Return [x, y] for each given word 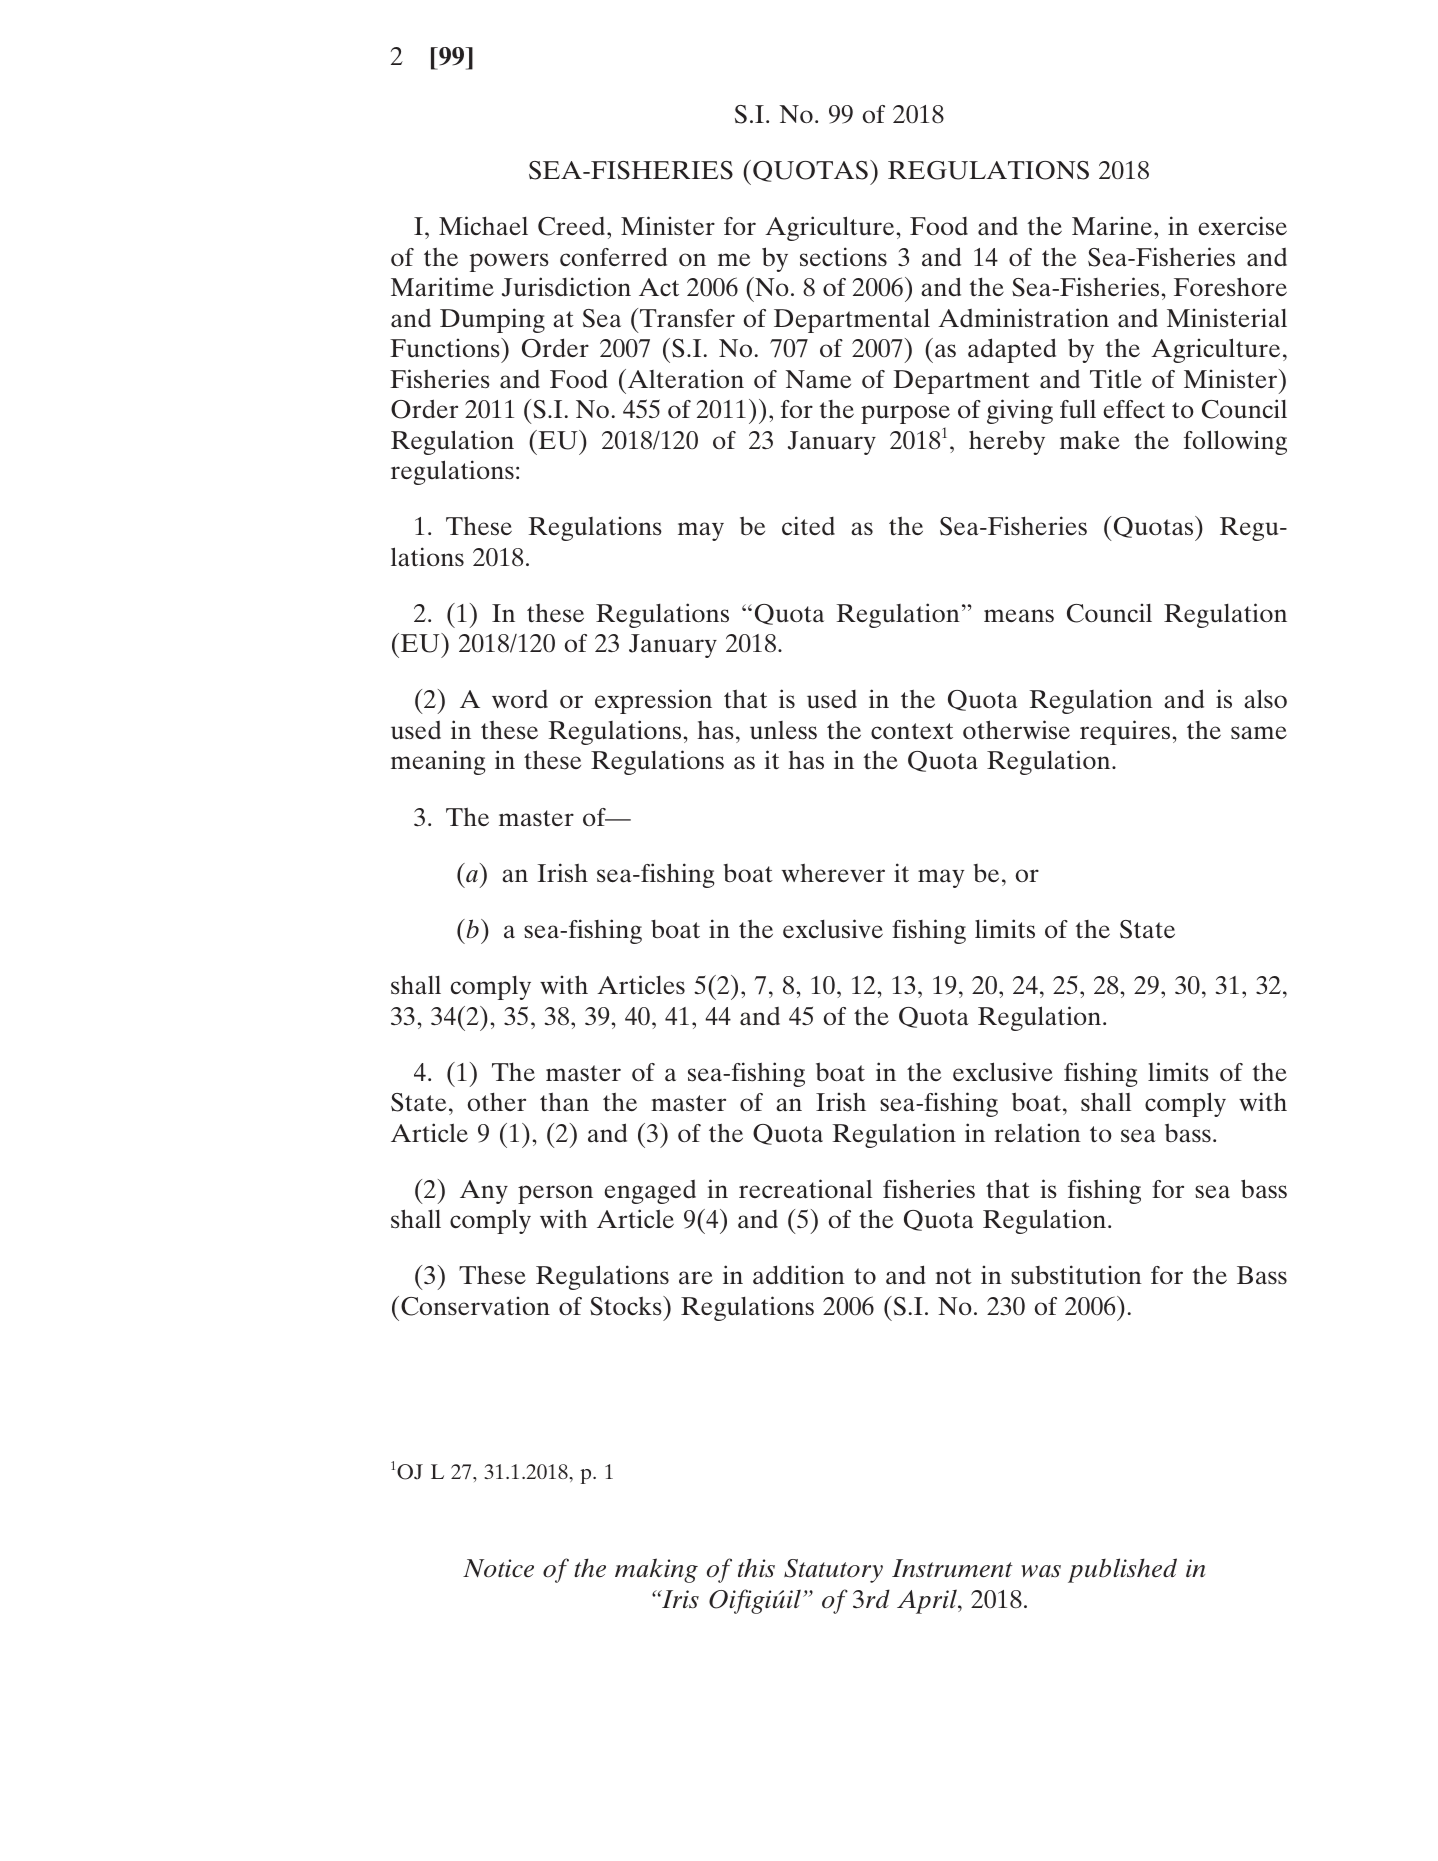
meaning [438, 762]
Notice [498, 1568]
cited [808, 526]
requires [1125, 732]
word [520, 699]
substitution [1076, 1275]
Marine [1113, 225]
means [1019, 615]
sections [843, 257]
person [555, 1194]
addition [799, 1275]
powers [509, 262]
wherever [833, 873]
